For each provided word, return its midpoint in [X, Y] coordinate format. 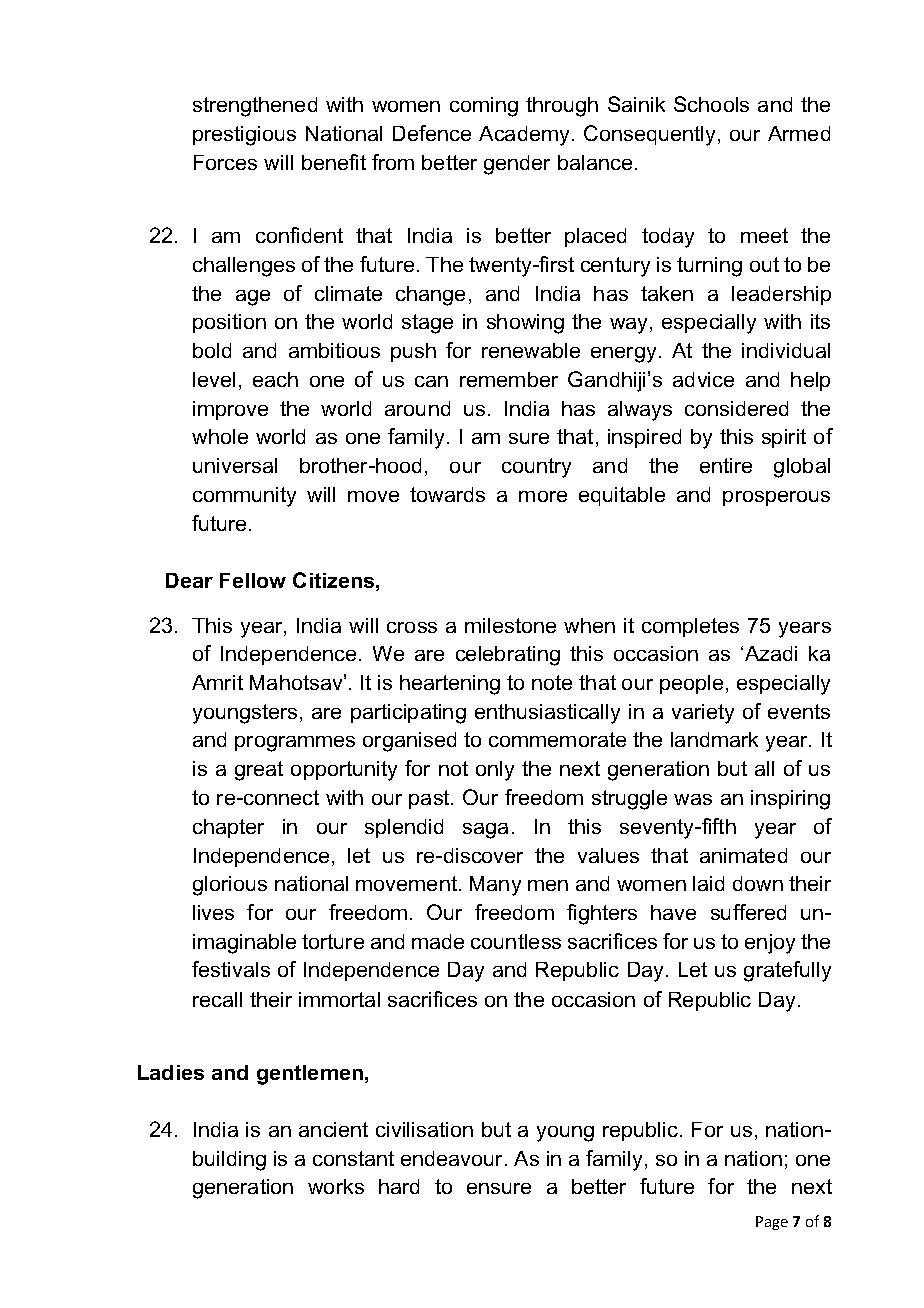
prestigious [244, 136]
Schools [711, 104]
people [691, 684]
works [336, 1186]
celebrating [508, 656]
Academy [524, 136]
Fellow [253, 580]
